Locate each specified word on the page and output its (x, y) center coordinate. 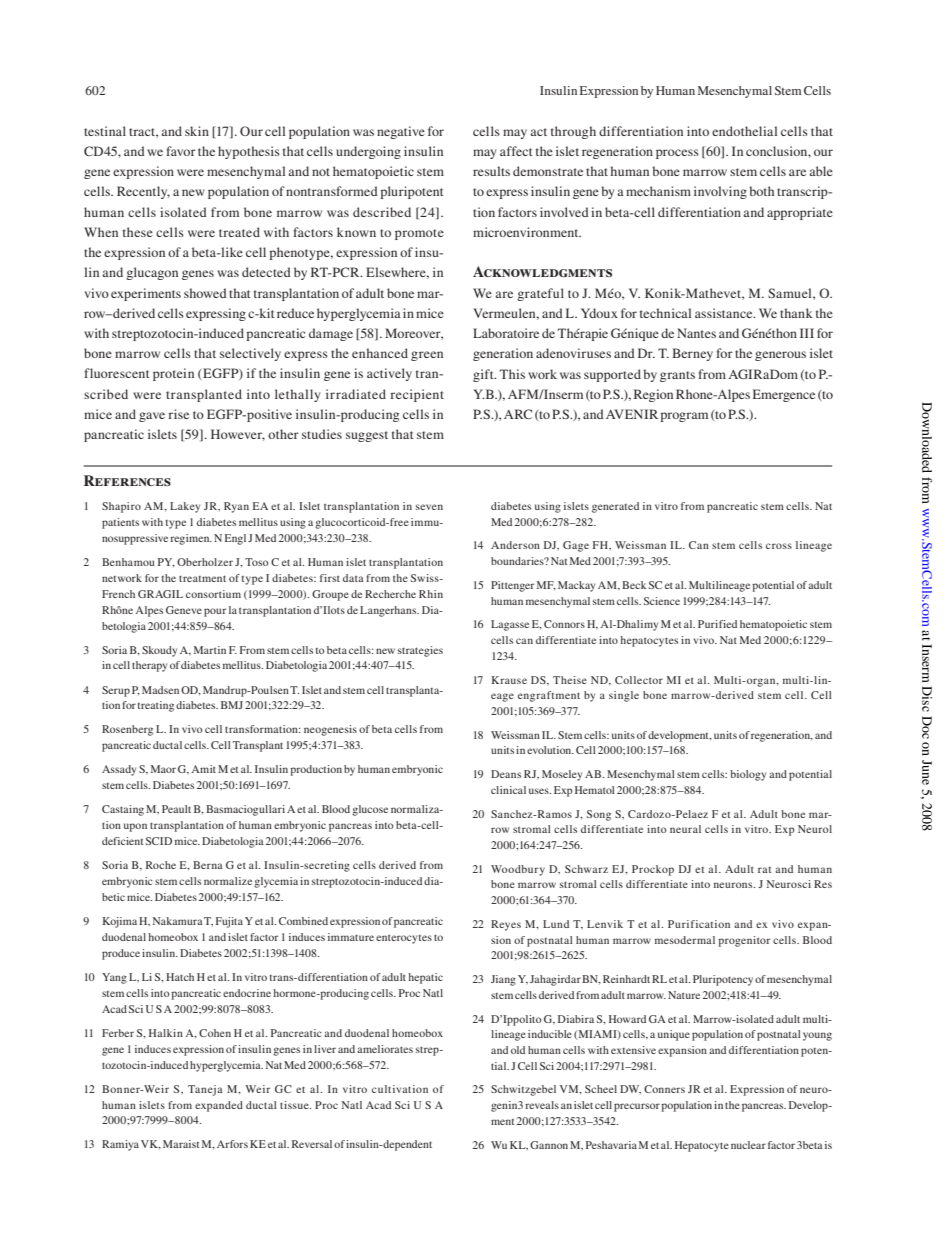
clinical (508, 790)
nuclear (748, 1145)
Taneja (205, 1090)
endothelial (744, 131)
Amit (203, 769)
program (684, 417)
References (127, 480)
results (491, 171)
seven (429, 507)
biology (748, 775)
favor (181, 151)
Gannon (549, 1145)
